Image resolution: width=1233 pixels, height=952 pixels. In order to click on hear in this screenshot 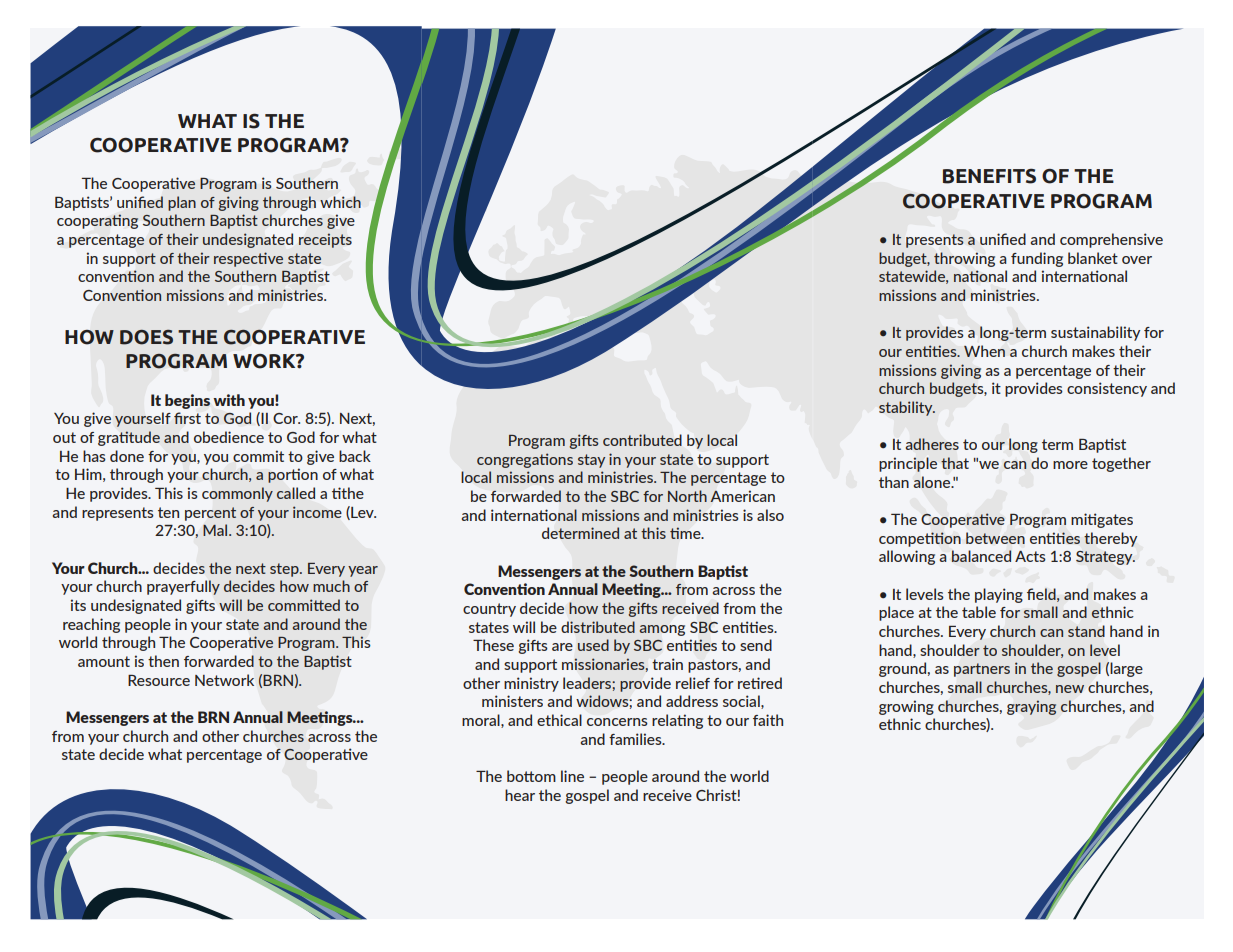, I will do `click(520, 795)`.
